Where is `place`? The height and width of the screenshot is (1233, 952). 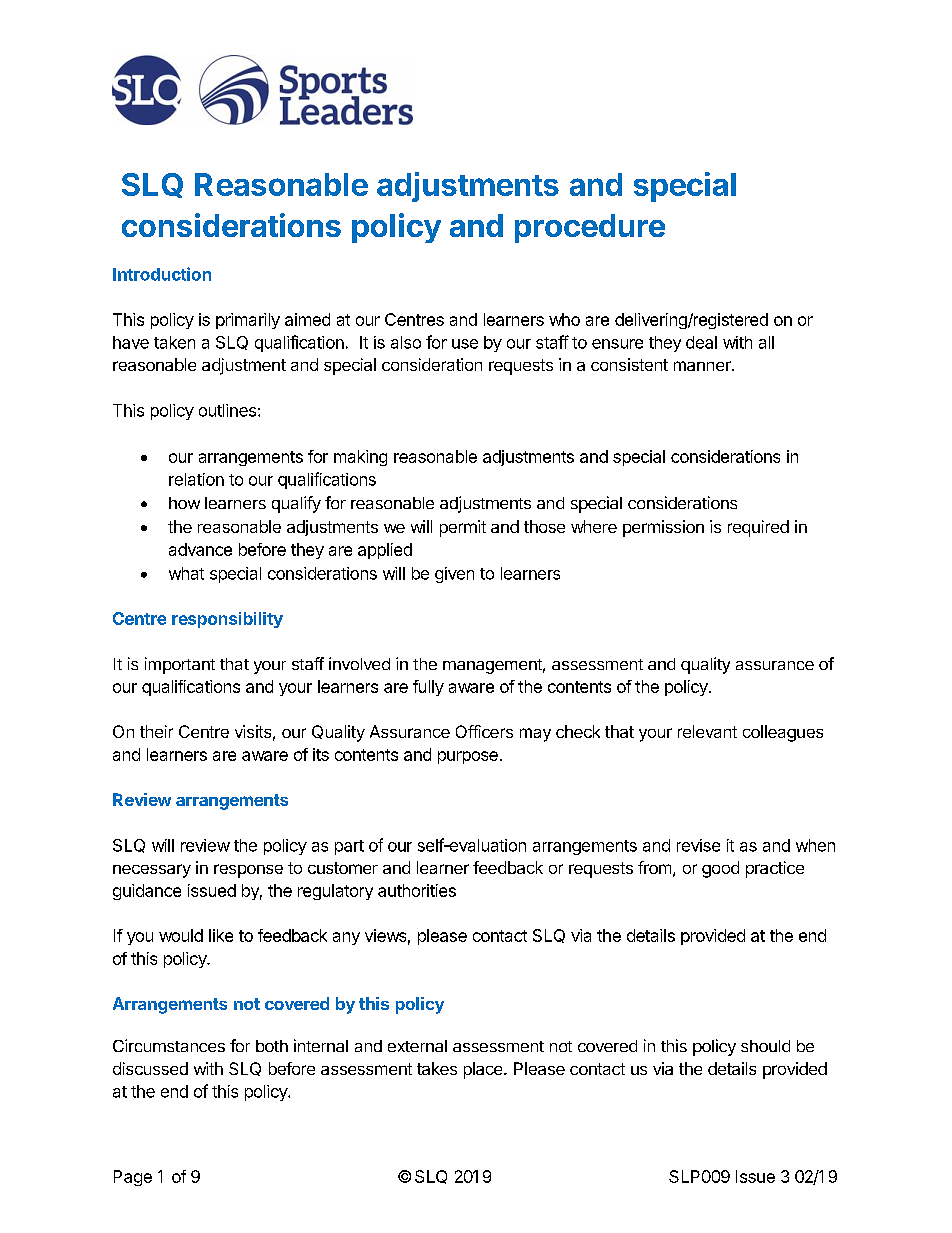 place is located at coordinates (484, 1070).
